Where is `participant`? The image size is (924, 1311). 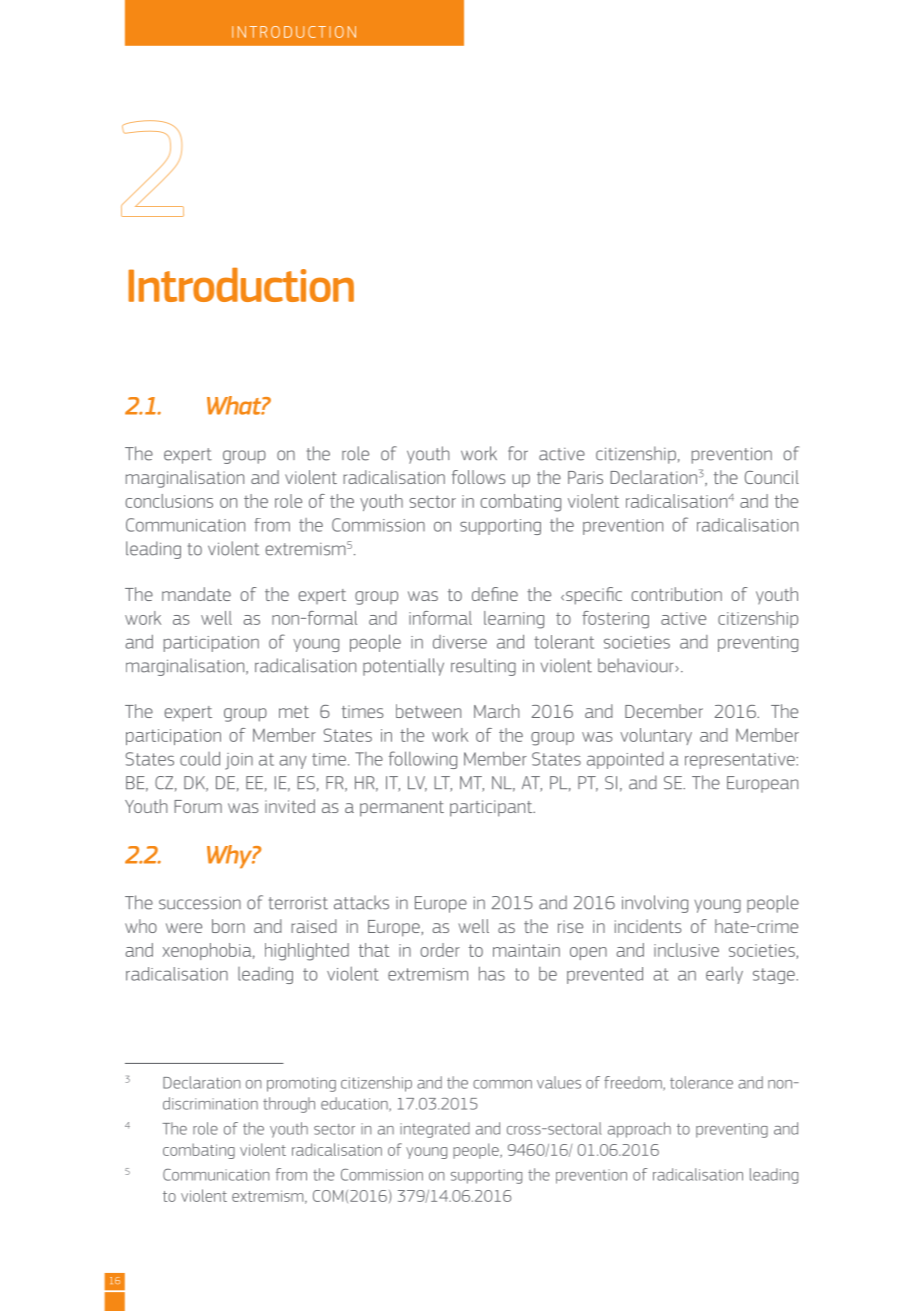 participant is located at coordinates (492, 808).
